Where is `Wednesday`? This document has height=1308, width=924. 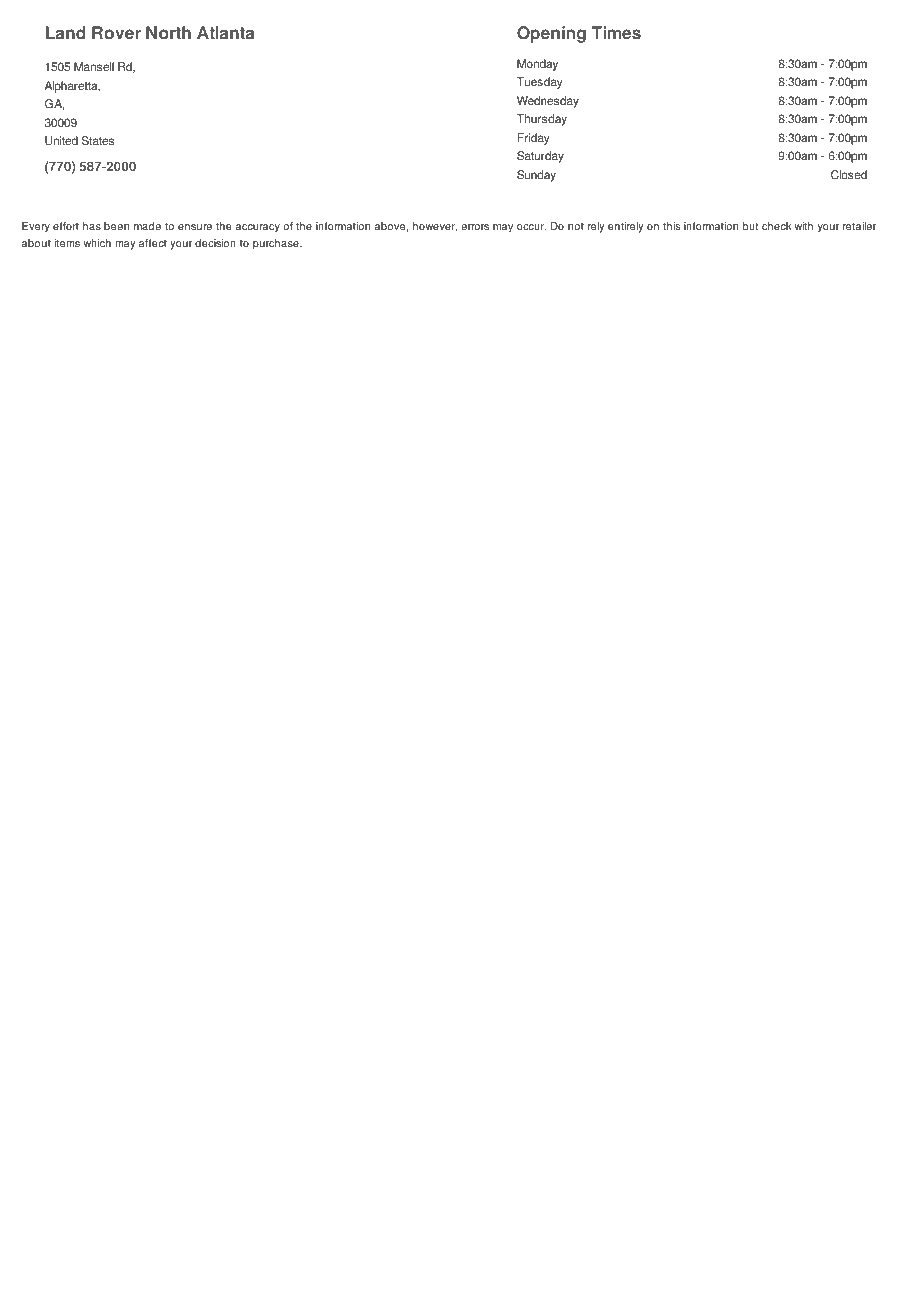
Wednesday is located at coordinates (548, 102).
